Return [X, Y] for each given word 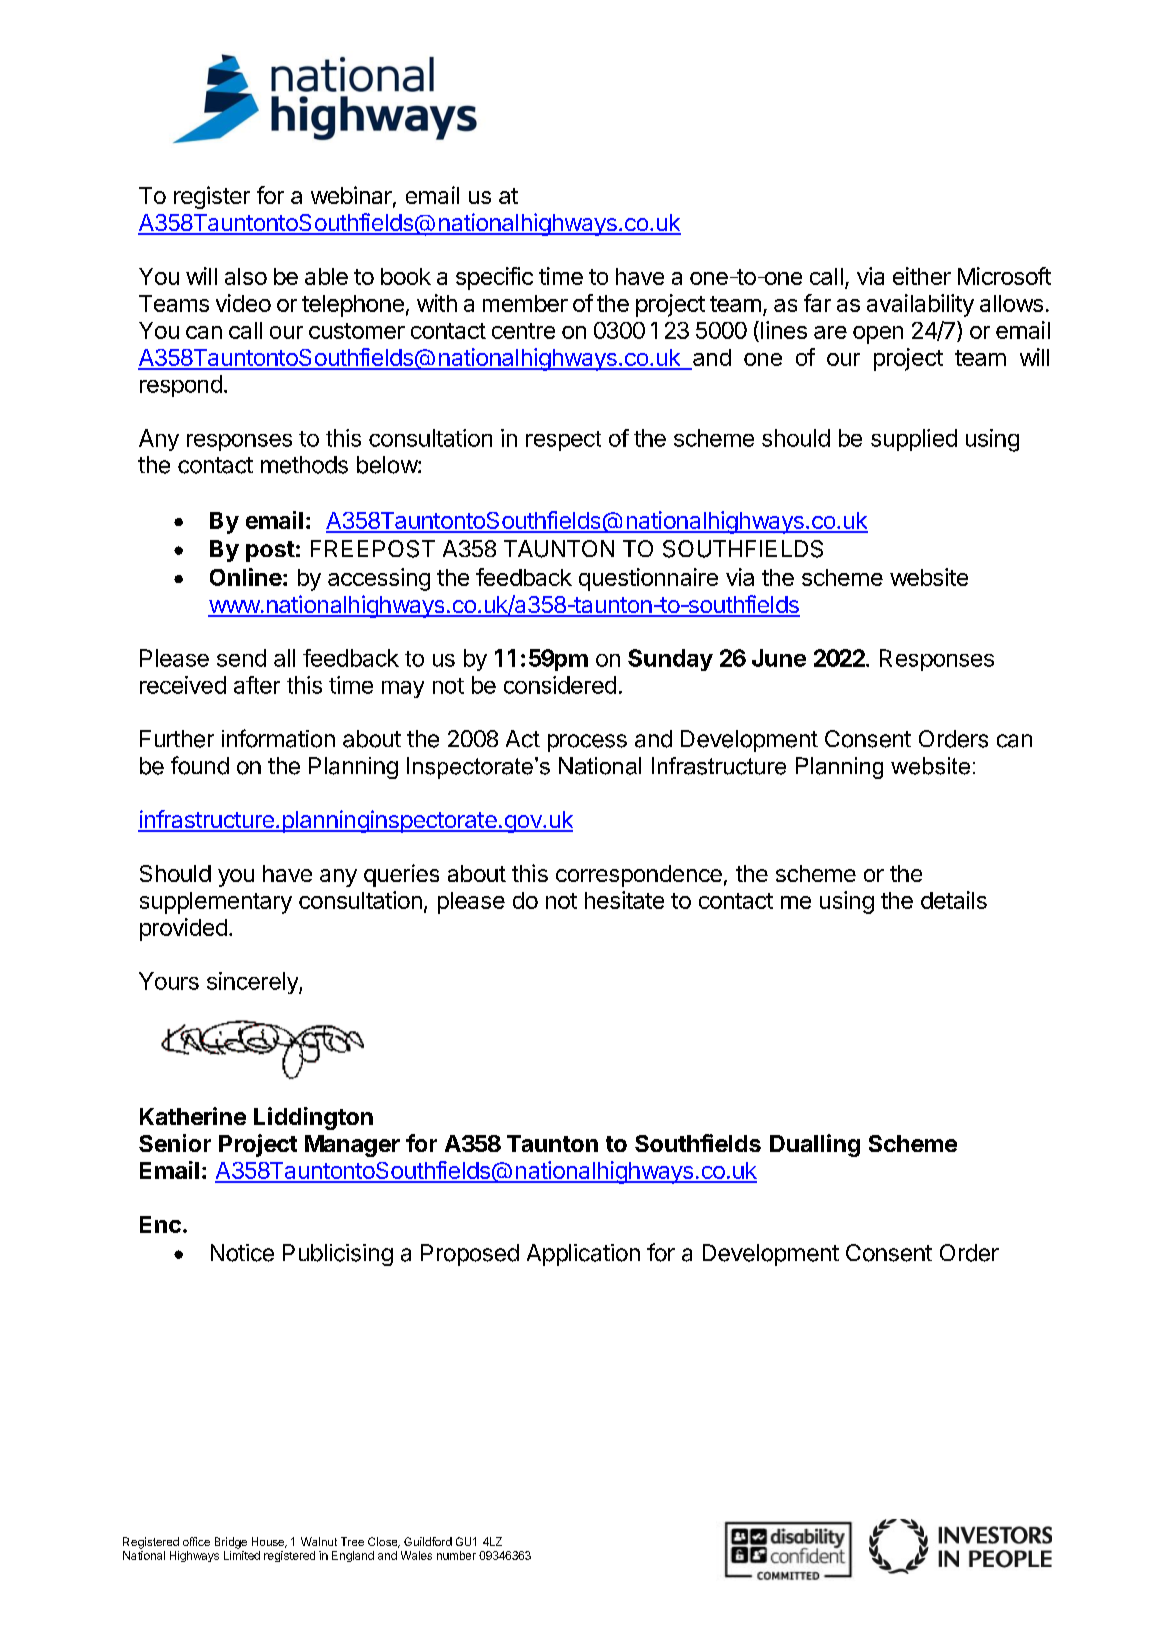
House [269, 1542]
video [243, 303]
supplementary [216, 903]
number [456, 1555]
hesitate [624, 900]
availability [920, 305]
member [525, 303]
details [954, 900]
